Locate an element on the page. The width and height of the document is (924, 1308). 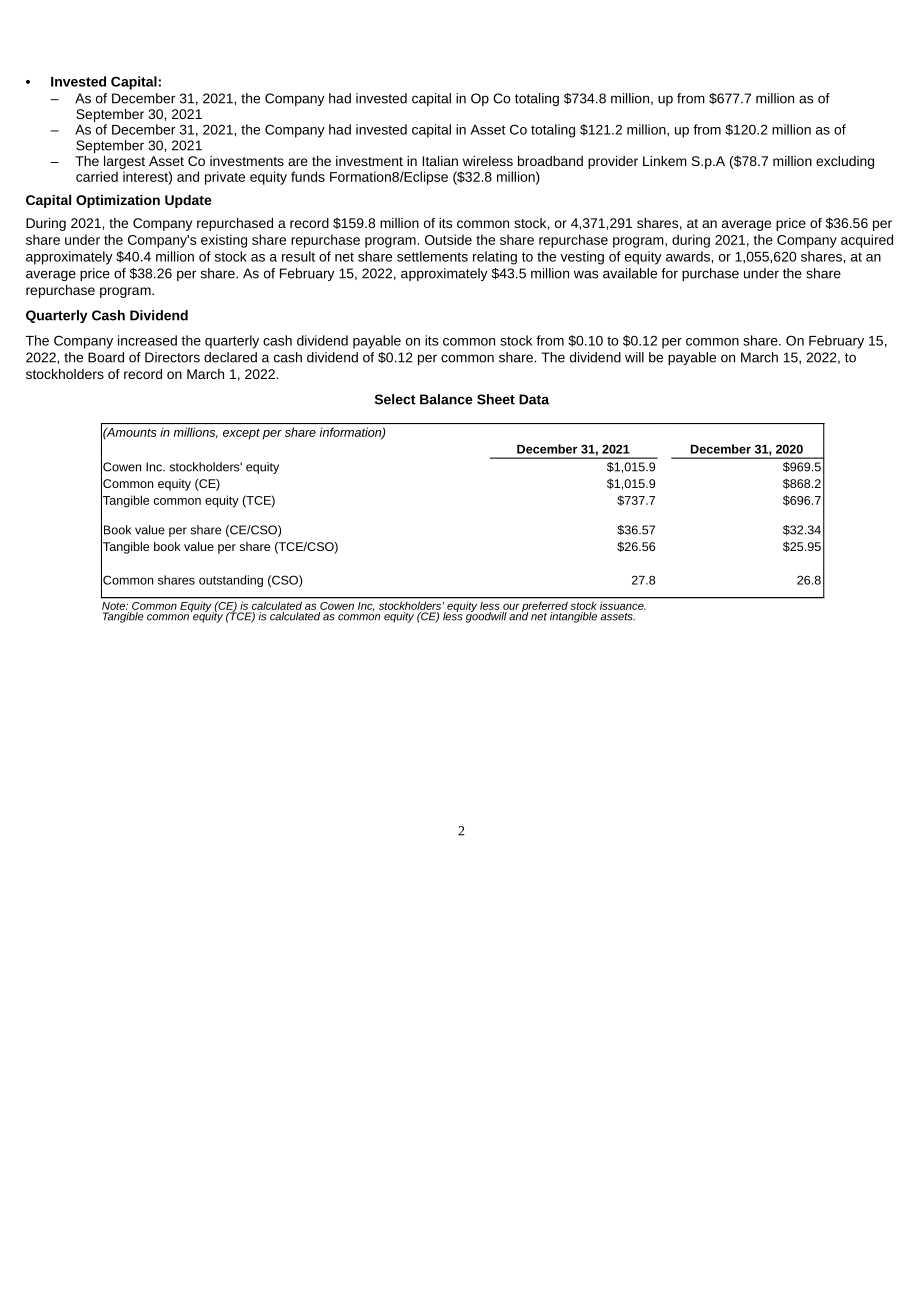
private is located at coordinates (225, 178).
